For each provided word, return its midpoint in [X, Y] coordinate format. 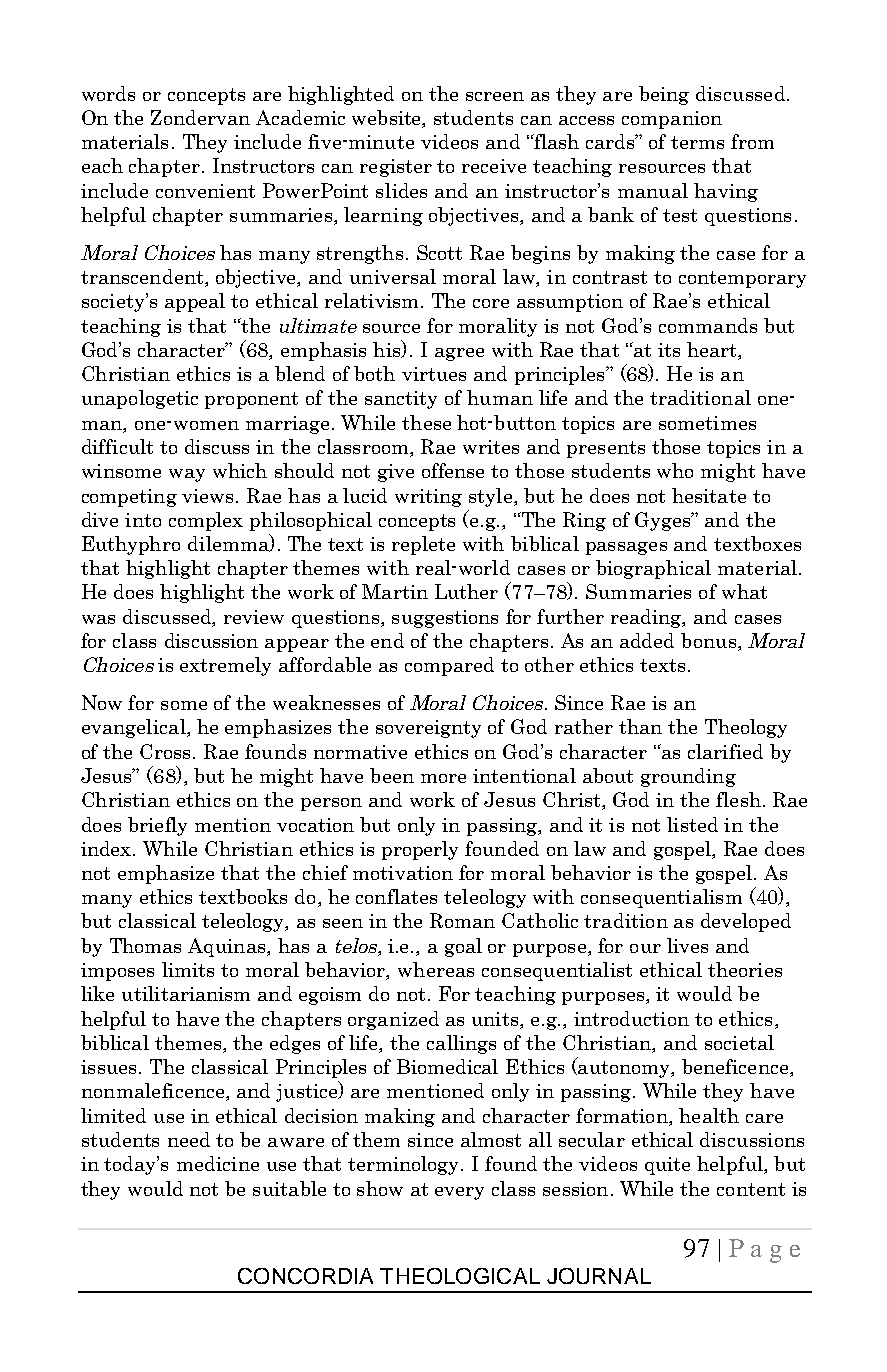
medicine [218, 1163]
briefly [157, 826]
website [388, 119]
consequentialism [661, 898]
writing [428, 498]
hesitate [709, 495]
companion [672, 120]
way [187, 475]
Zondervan [200, 117]
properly [420, 850]
